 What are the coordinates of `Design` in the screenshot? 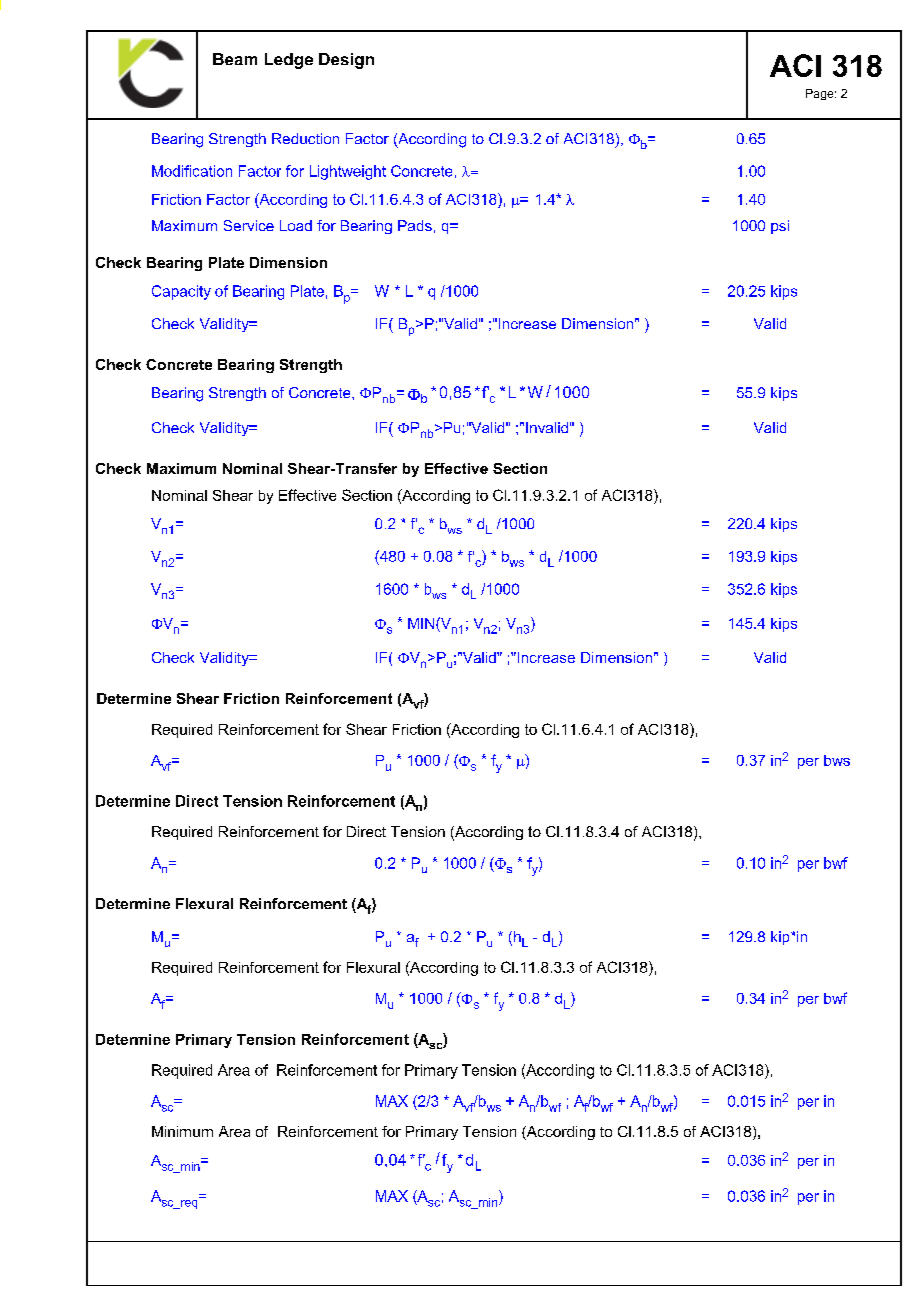 It's located at (346, 61).
